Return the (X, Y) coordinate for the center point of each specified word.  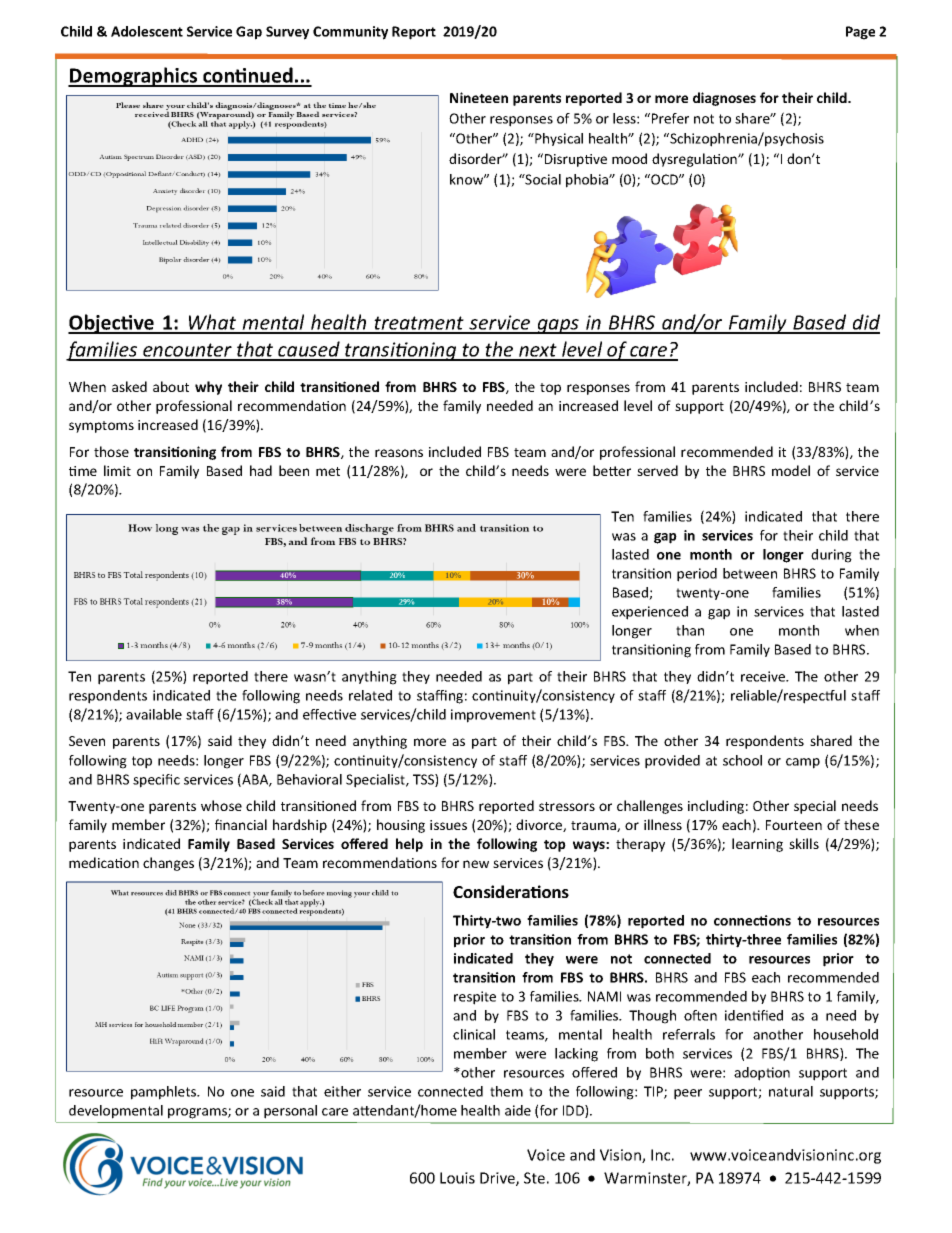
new (476, 864)
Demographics (134, 77)
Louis (457, 1178)
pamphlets (165, 1093)
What (213, 323)
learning (757, 845)
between (750, 573)
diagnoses (724, 99)
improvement (493, 716)
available (154, 714)
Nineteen (479, 97)
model (791, 470)
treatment (419, 324)
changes (168, 864)
